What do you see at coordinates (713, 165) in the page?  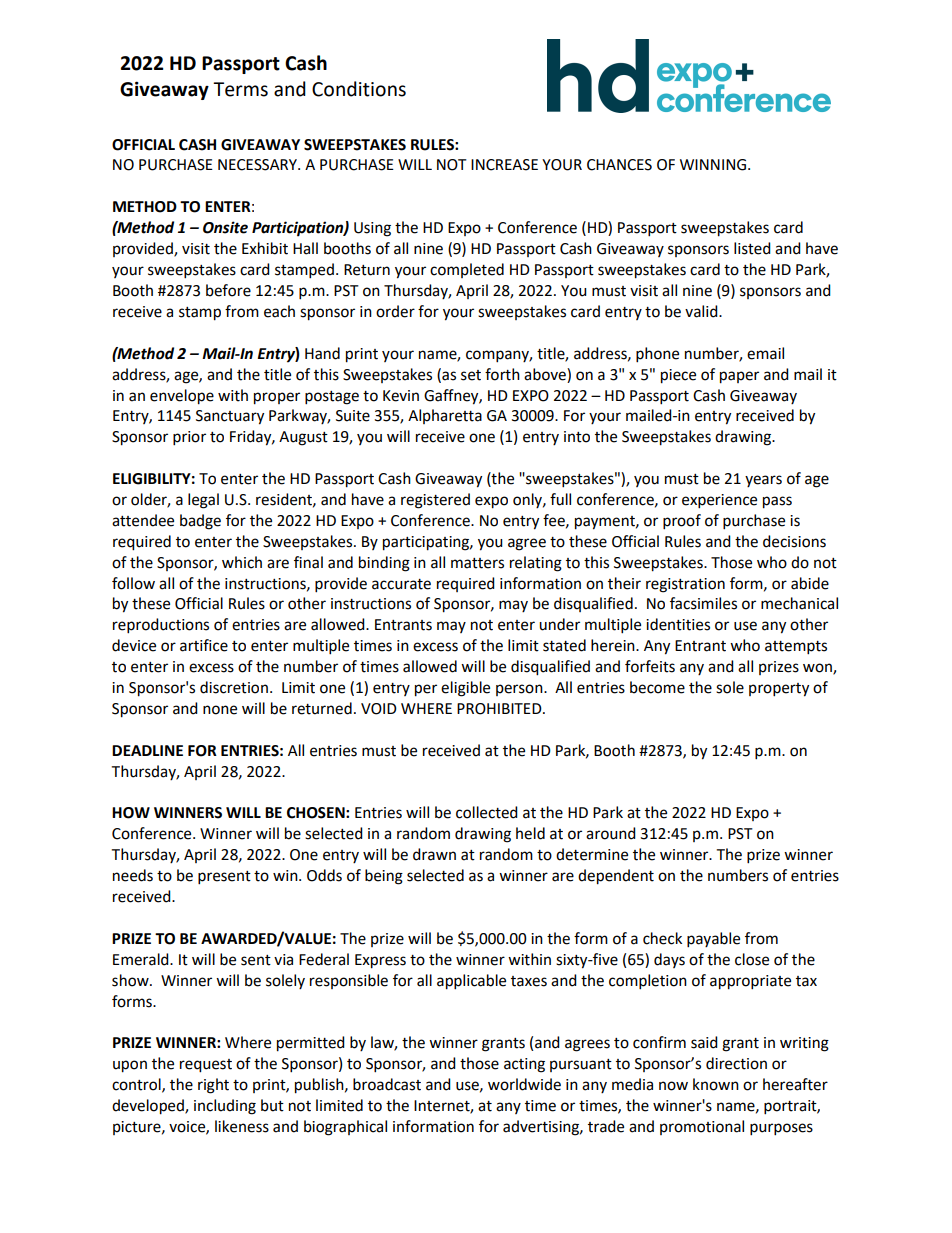 I see `WINNING` at bounding box center [713, 165].
